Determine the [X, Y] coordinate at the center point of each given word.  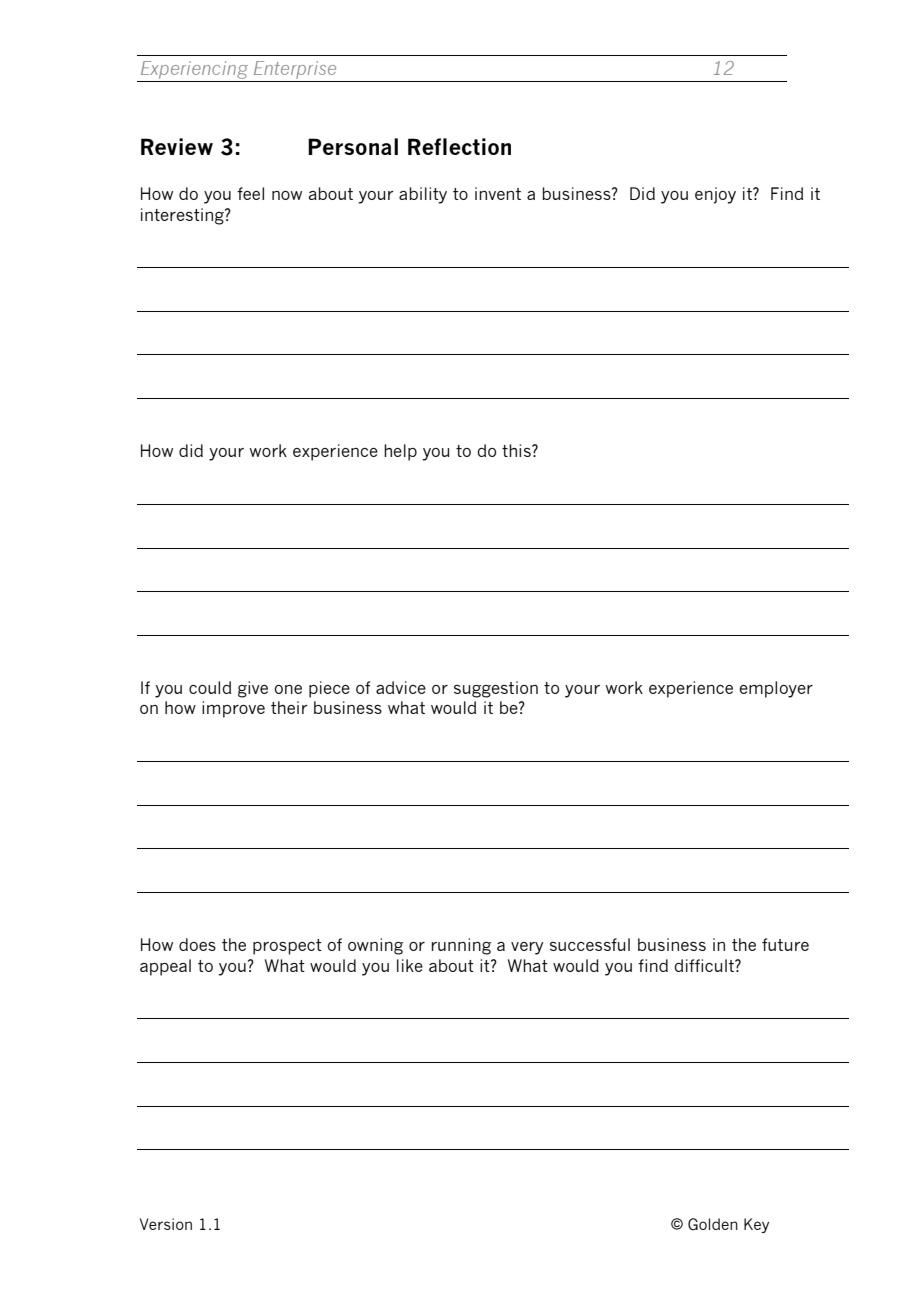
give [253, 689]
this [517, 450]
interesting [183, 216]
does [197, 944]
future [785, 944]
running [461, 946]
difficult [705, 965]
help [400, 452]
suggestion [496, 689]
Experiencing [194, 71]
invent [498, 193]
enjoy [715, 195]
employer [776, 689]
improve [233, 709]
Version [166, 1224]
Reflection [459, 146]
